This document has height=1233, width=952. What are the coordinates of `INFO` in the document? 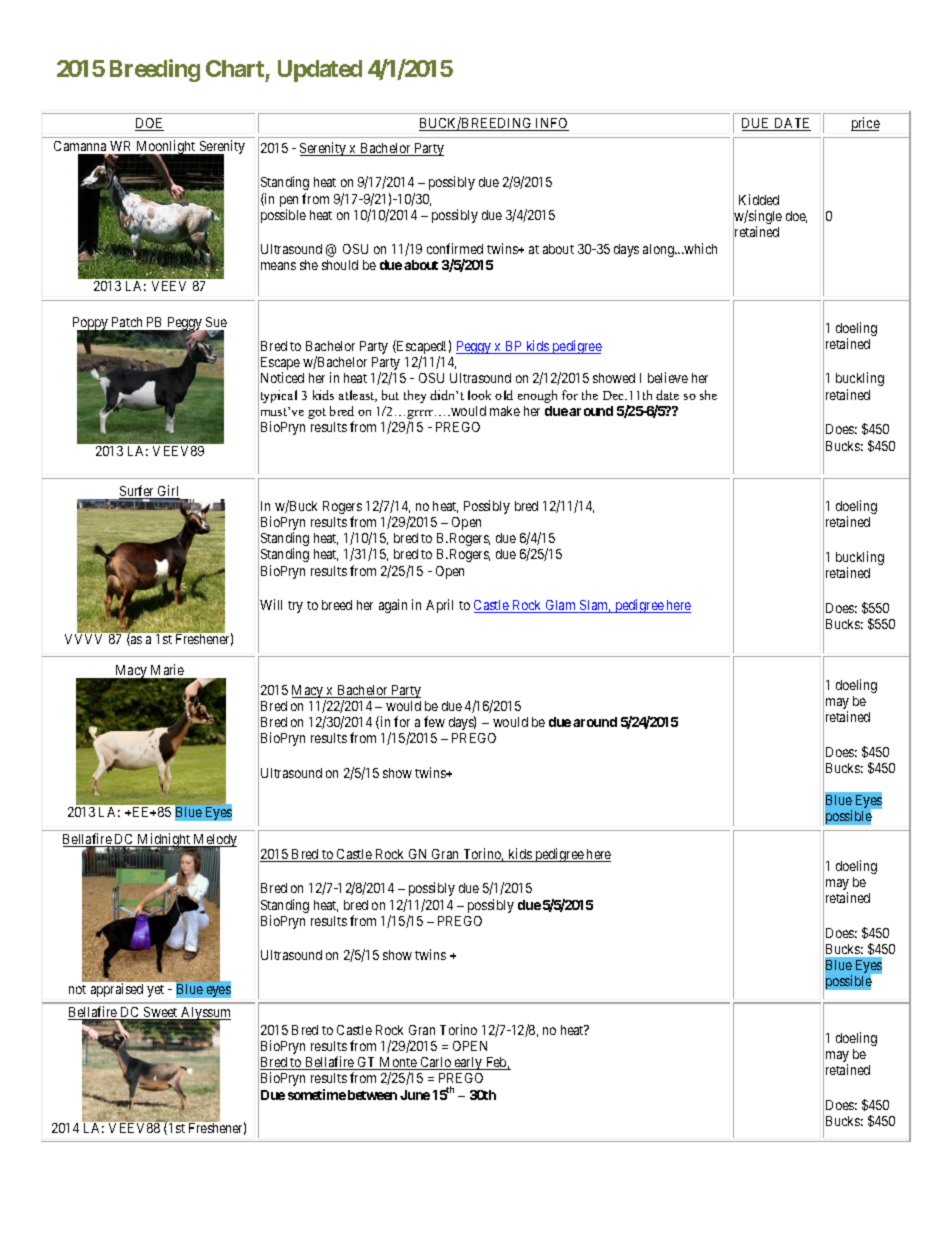 It's located at (551, 124).
